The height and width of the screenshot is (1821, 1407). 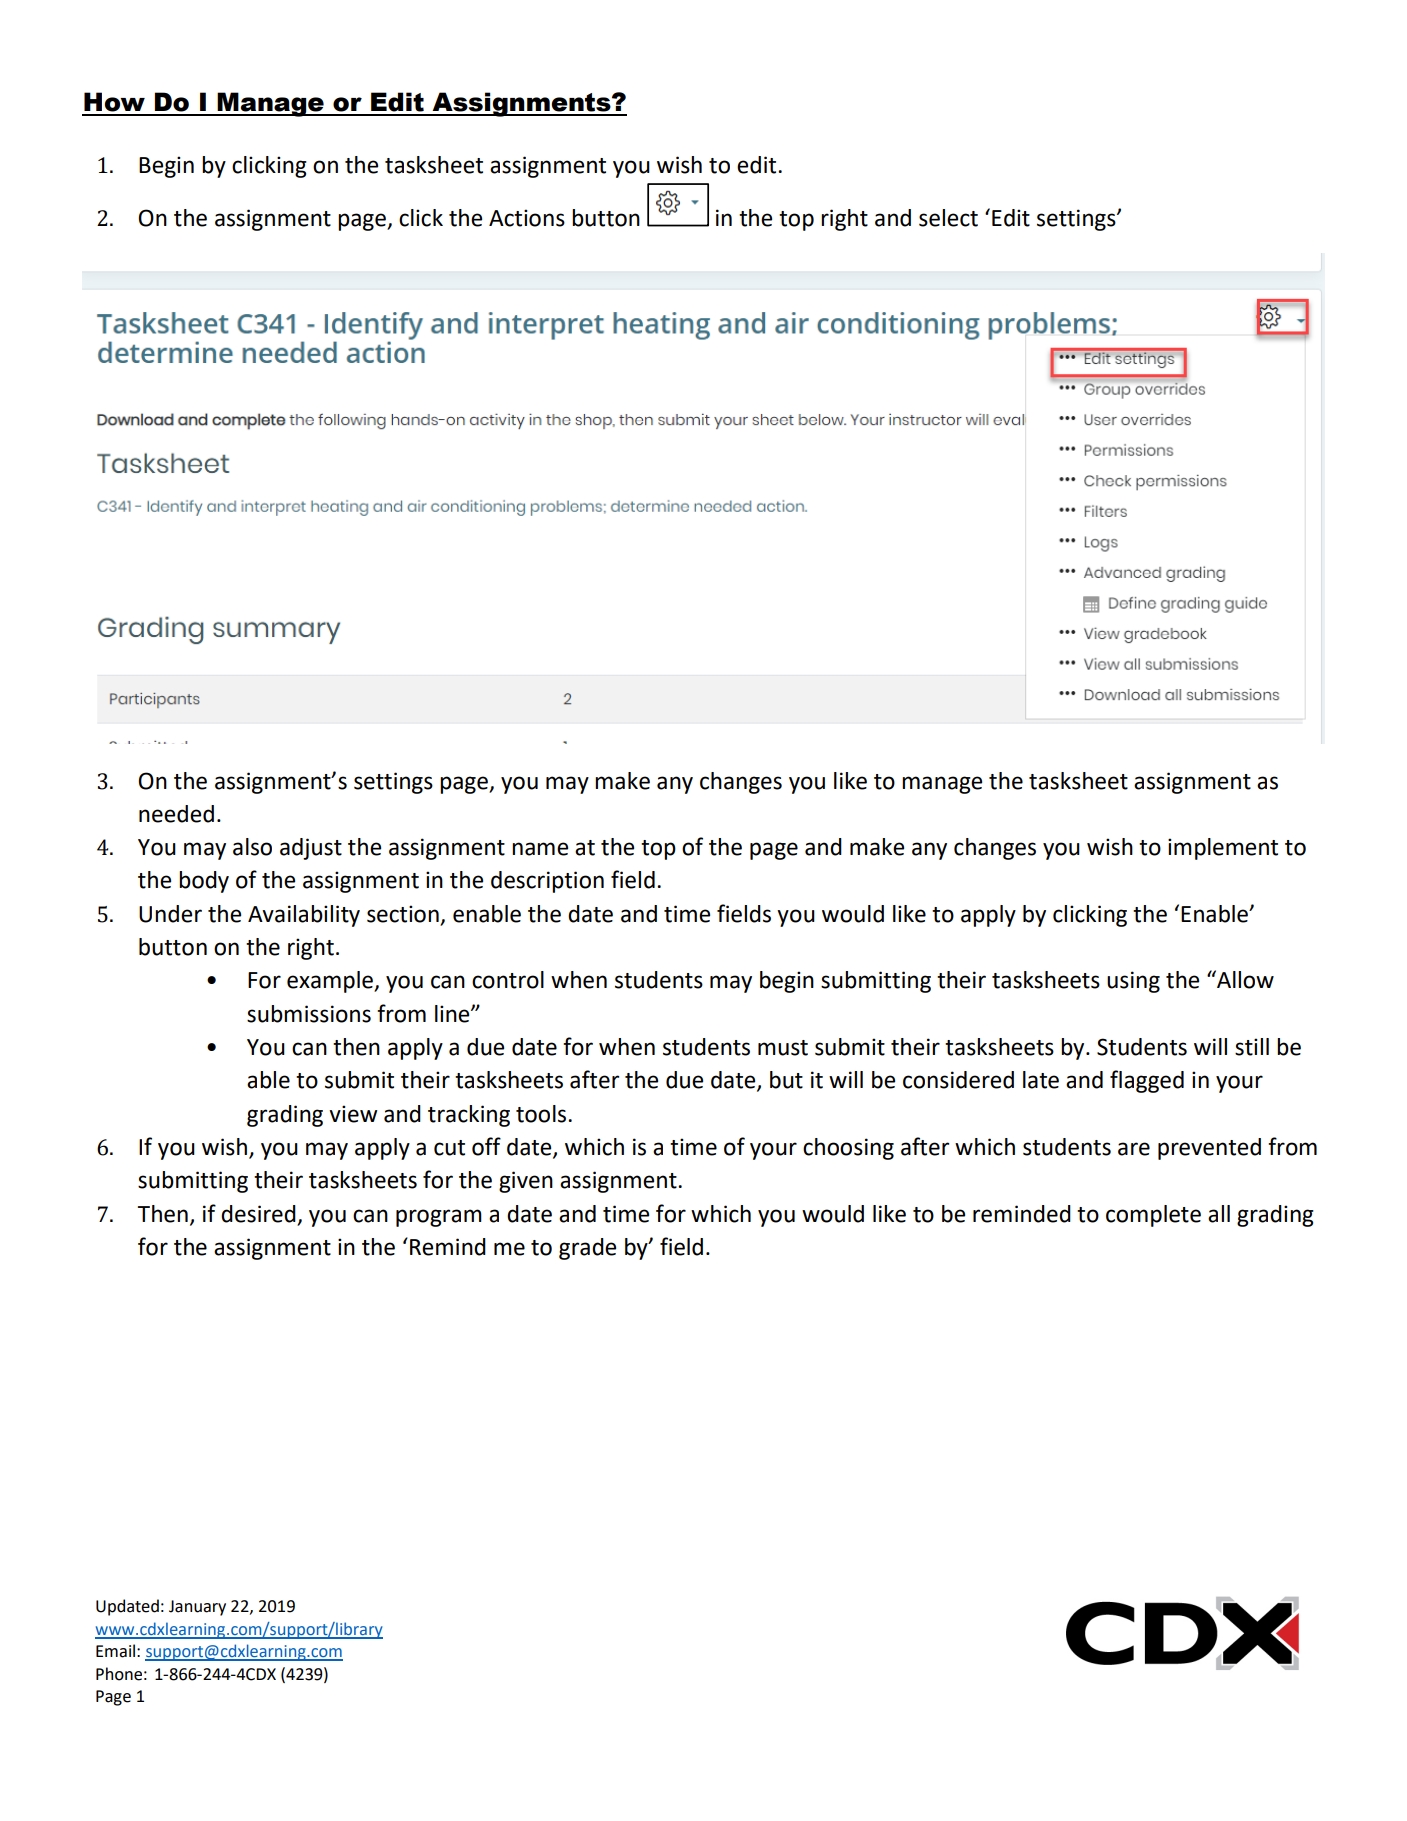 What do you see at coordinates (197, 1608) in the screenshot?
I see `January` at bounding box center [197, 1608].
